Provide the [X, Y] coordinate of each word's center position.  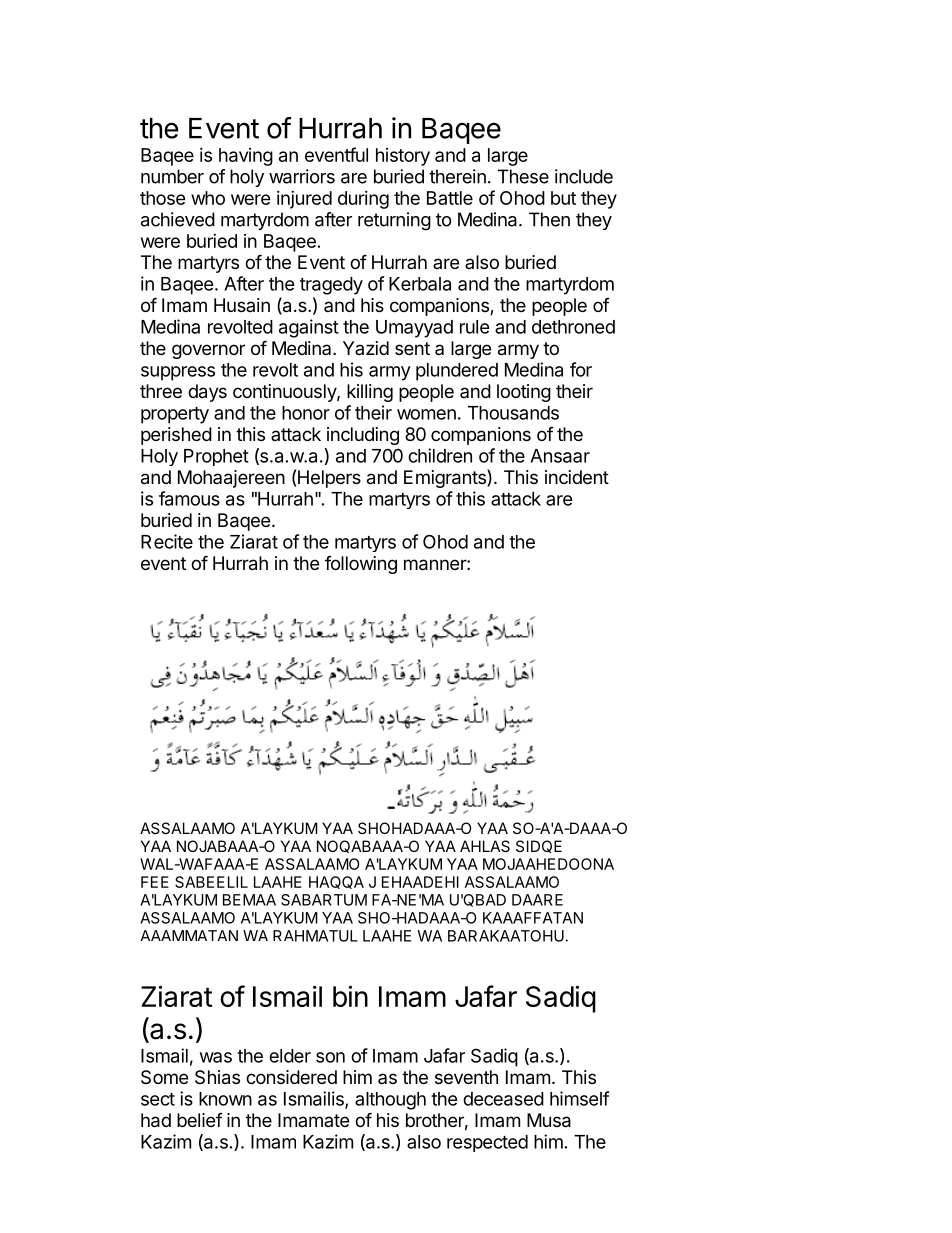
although [390, 1101]
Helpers [329, 479]
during [363, 200]
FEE [155, 882]
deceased [503, 1099]
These [523, 176]
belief [200, 1120]
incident [577, 477]
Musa [549, 1120]
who [208, 198]
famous [189, 498]
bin [350, 996]
